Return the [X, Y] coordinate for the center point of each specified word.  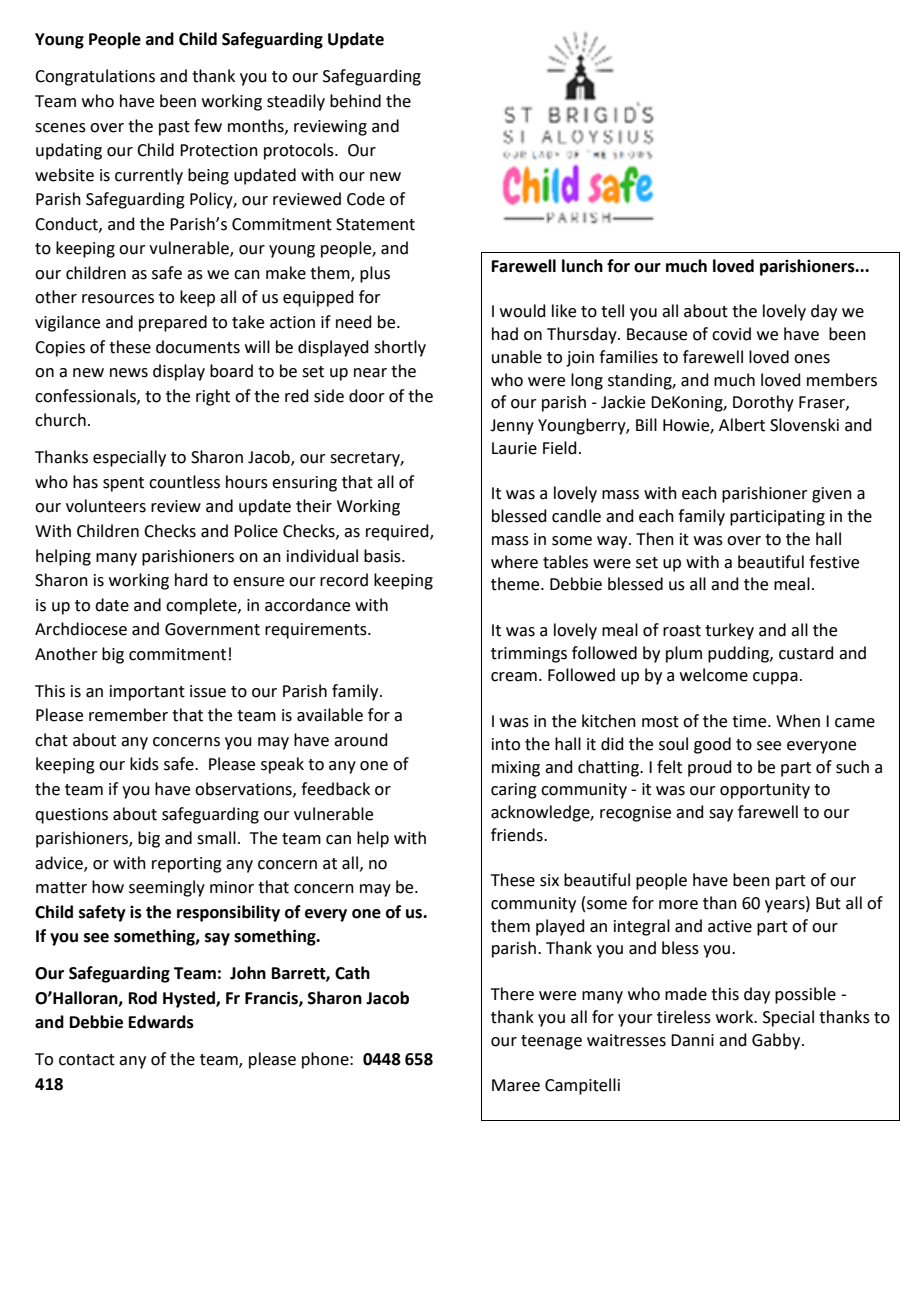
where [514, 562]
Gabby [777, 1041]
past [174, 128]
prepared [173, 323]
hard [191, 580]
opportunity [765, 791]
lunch [582, 266]
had [505, 334]
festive [834, 562]
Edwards [161, 1022]
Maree [516, 1085]
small [216, 838]
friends [518, 835]
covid [731, 334]
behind [355, 101]
